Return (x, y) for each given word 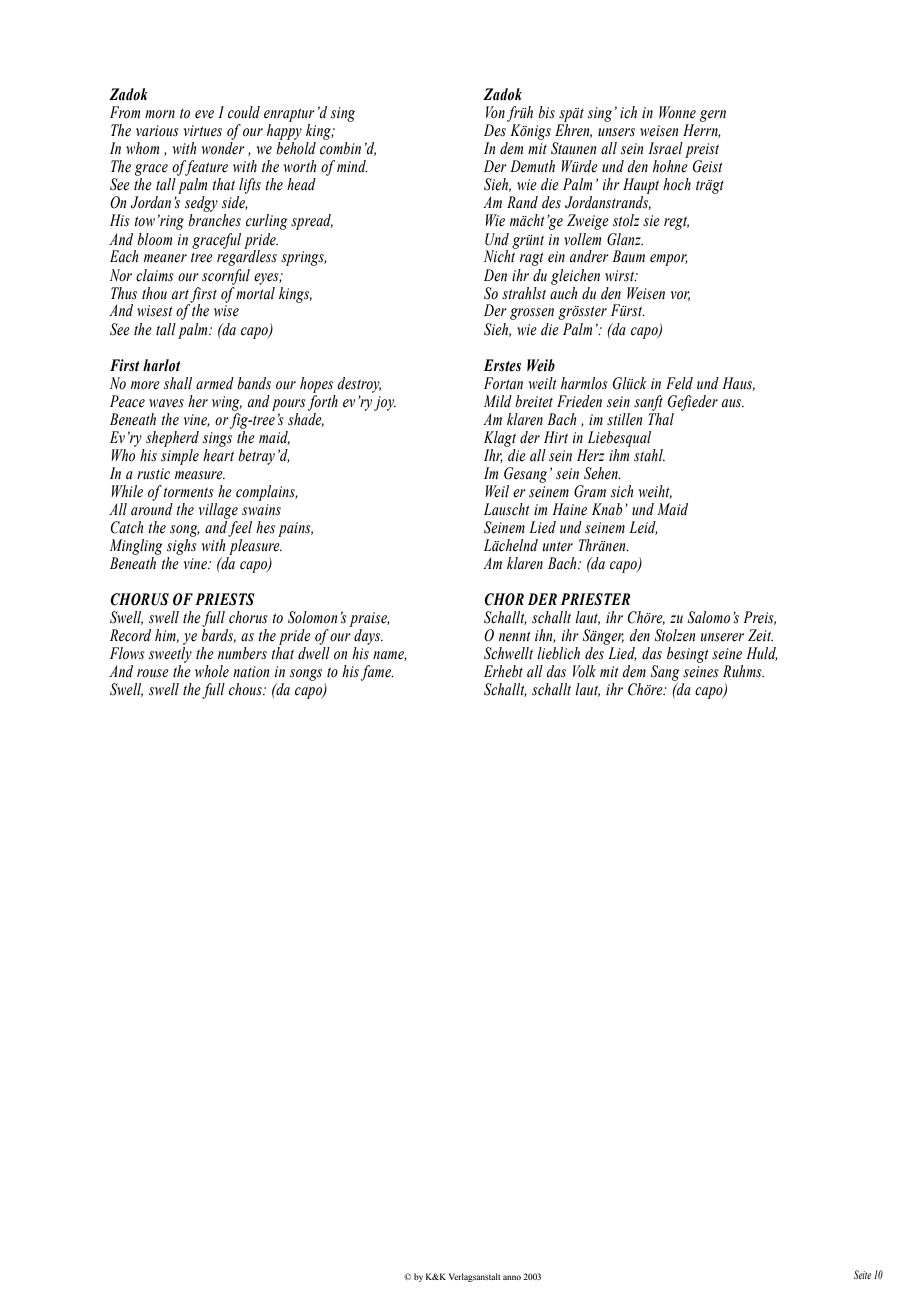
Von (495, 112)
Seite (862, 1274)
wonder (223, 148)
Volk (584, 671)
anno (512, 1277)
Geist (708, 166)
